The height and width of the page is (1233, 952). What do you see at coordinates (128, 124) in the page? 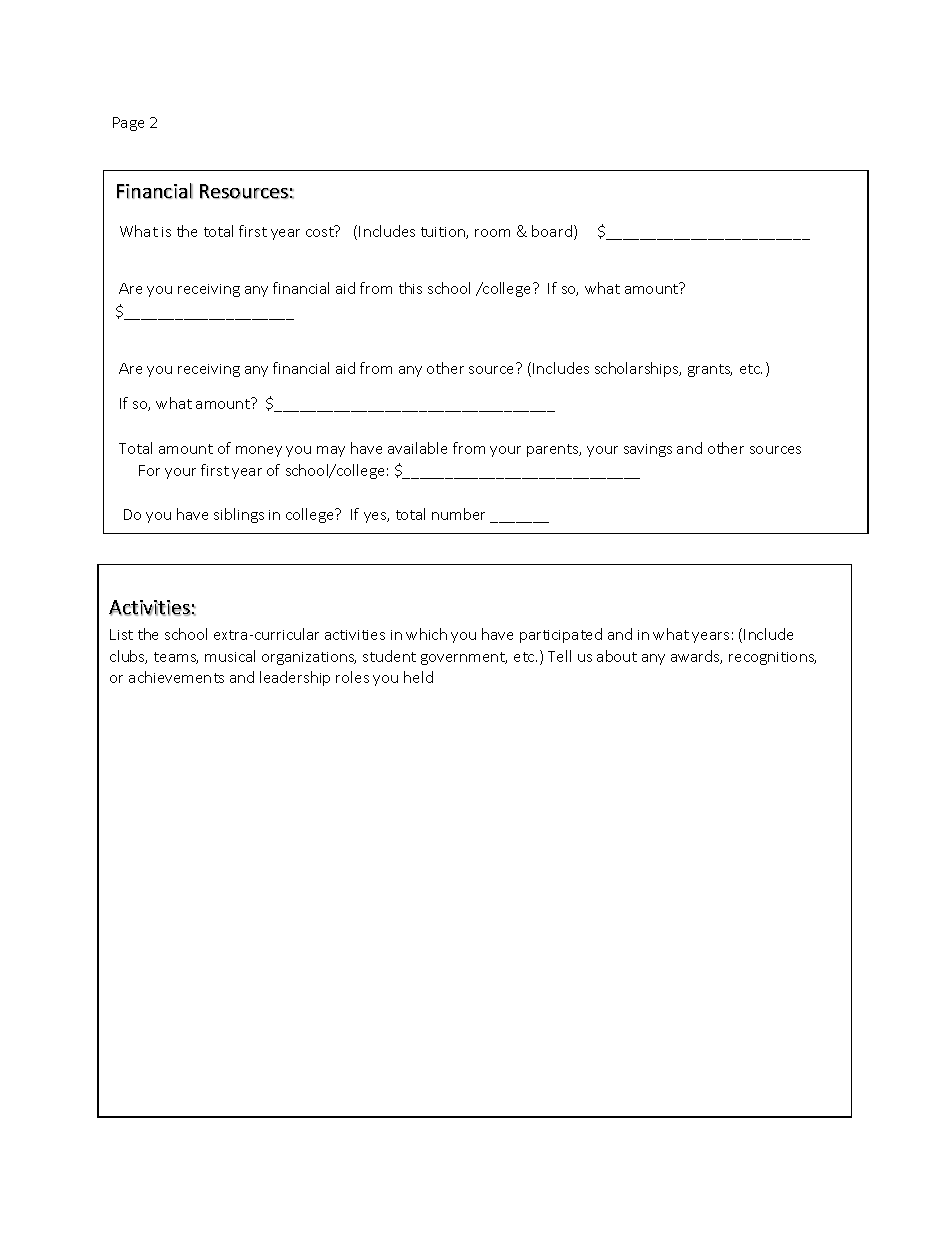
I see `Page` at bounding box center [128, 124].
